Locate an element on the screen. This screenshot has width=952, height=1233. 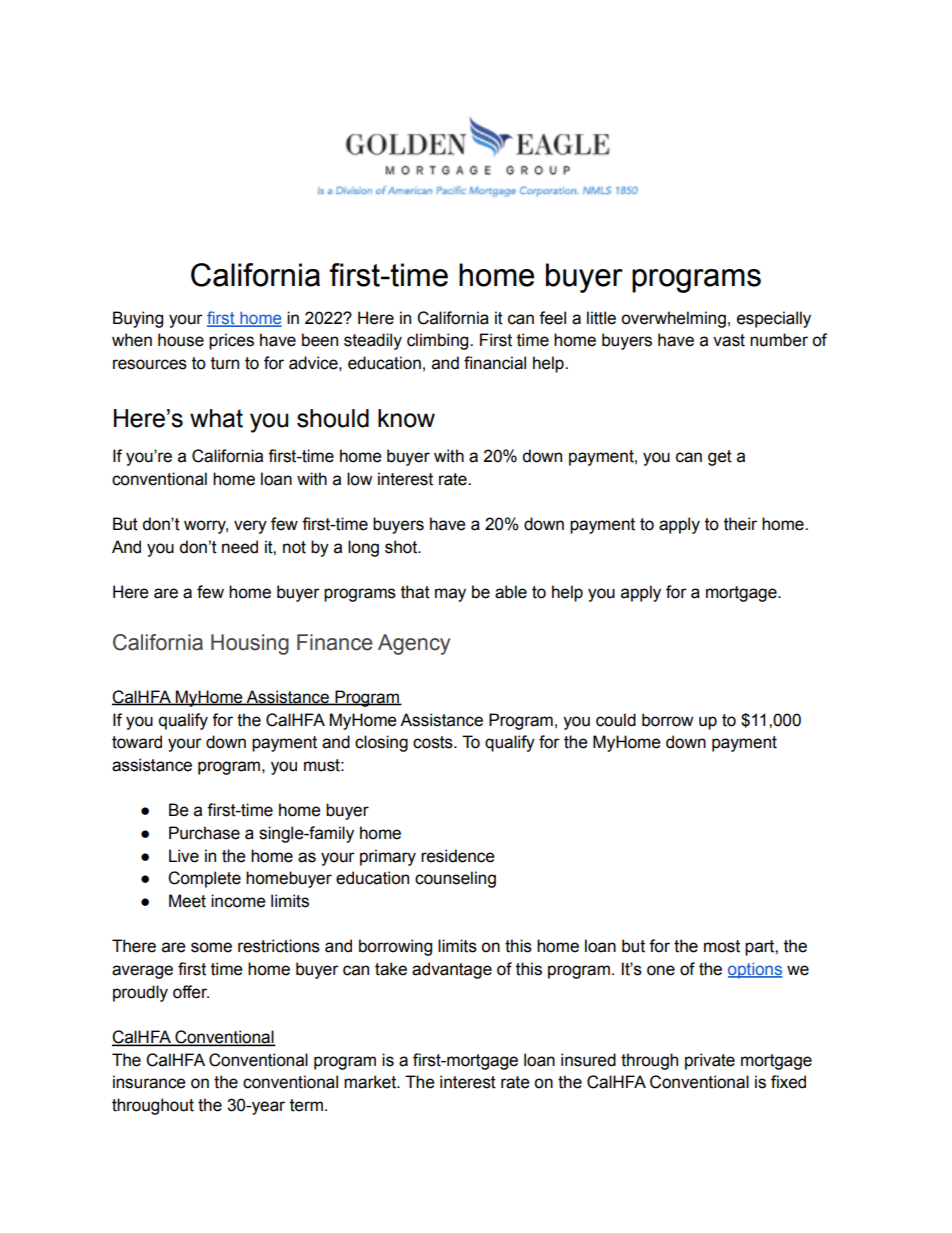
costs is located at coordinates (434, 742).
